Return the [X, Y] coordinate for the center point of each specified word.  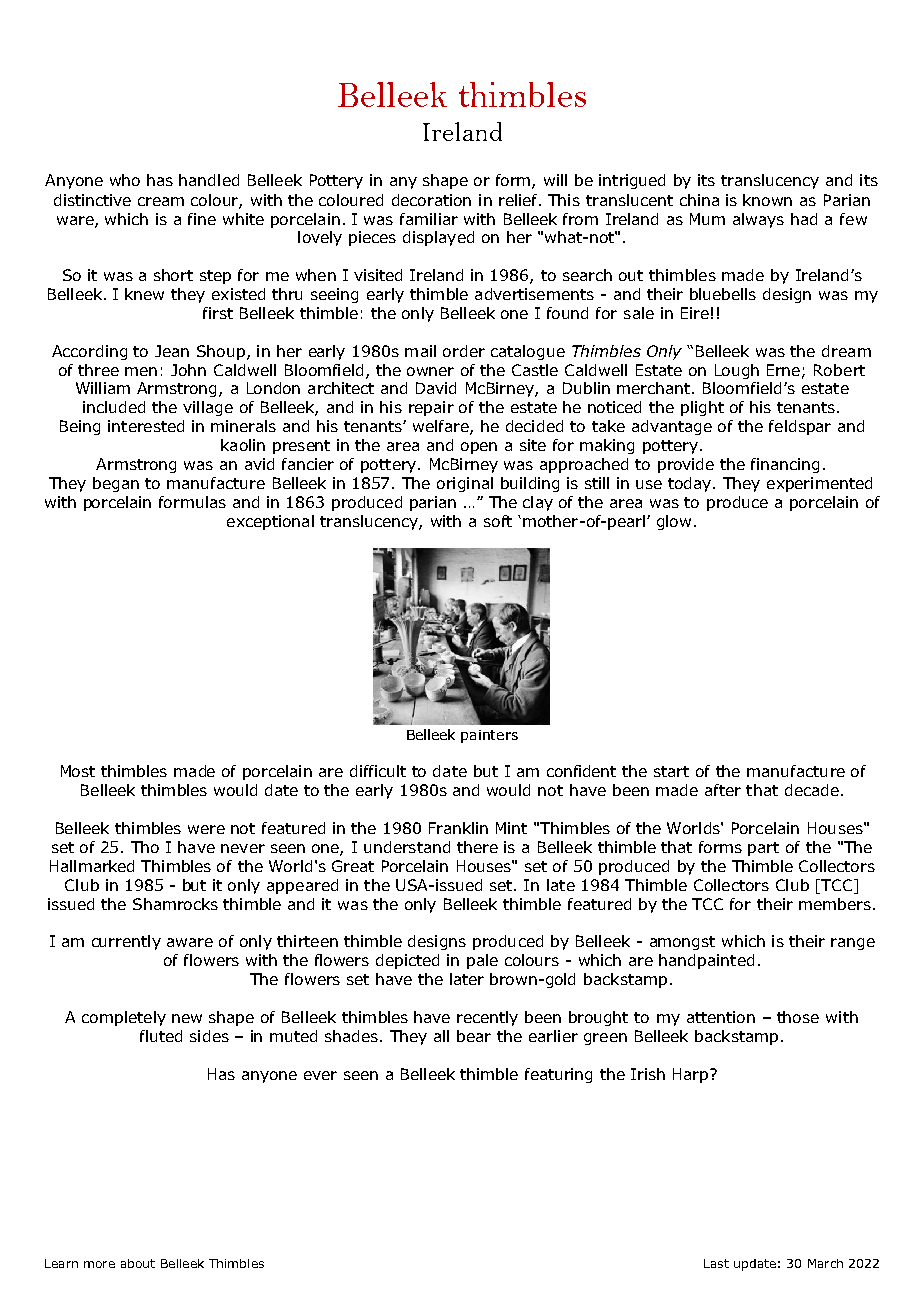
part [763, 849]
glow [674, 522]
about [138, 1263]
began [116, 484]
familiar [429, 219]
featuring [558, 1075]
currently [126, 942]
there [477, 847]
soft [498, 521]
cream [161, 201]
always [758, 220]
